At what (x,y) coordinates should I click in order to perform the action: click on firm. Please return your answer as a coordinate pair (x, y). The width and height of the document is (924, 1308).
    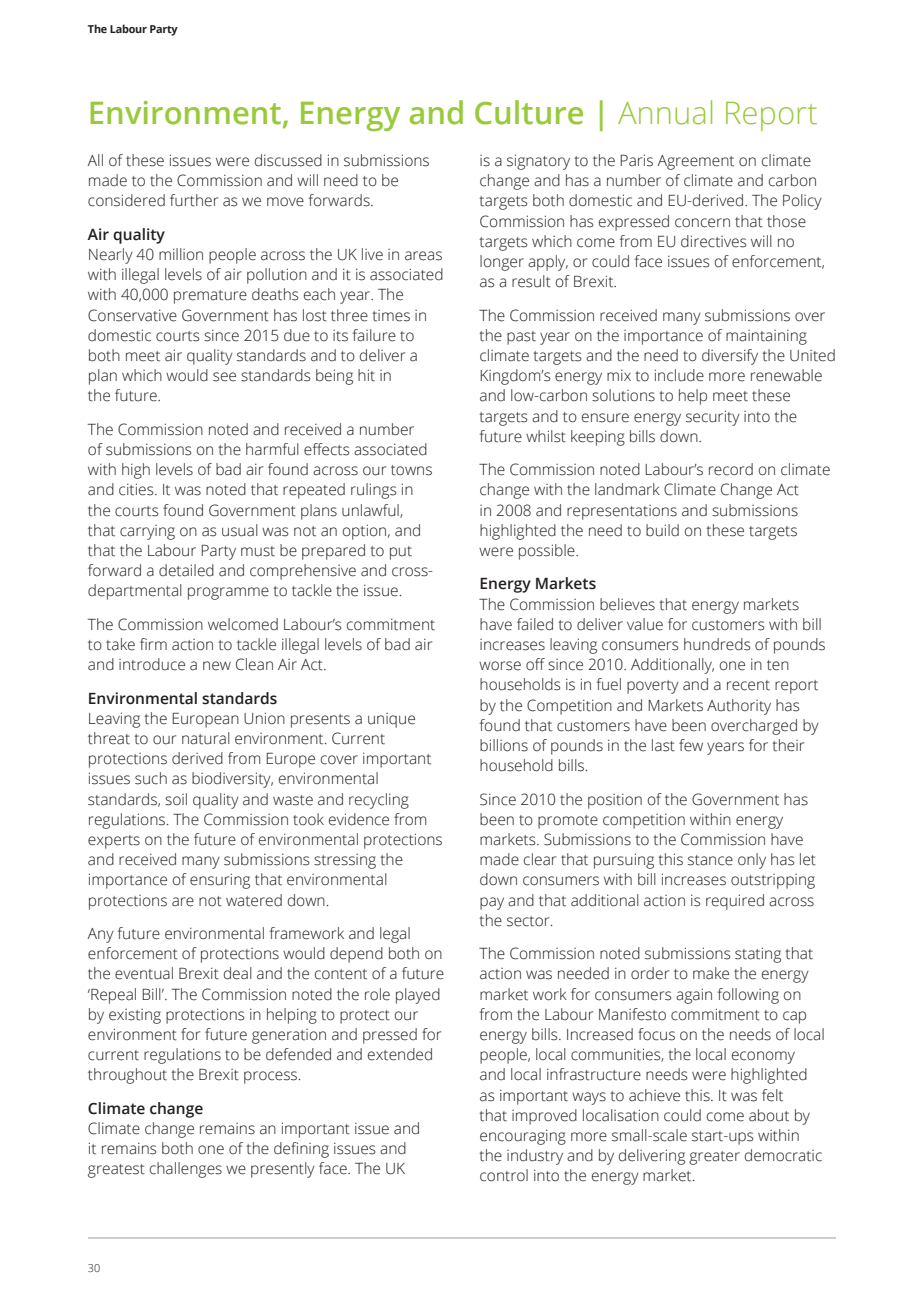
    Looking at the image, I should click on (153, 644).
